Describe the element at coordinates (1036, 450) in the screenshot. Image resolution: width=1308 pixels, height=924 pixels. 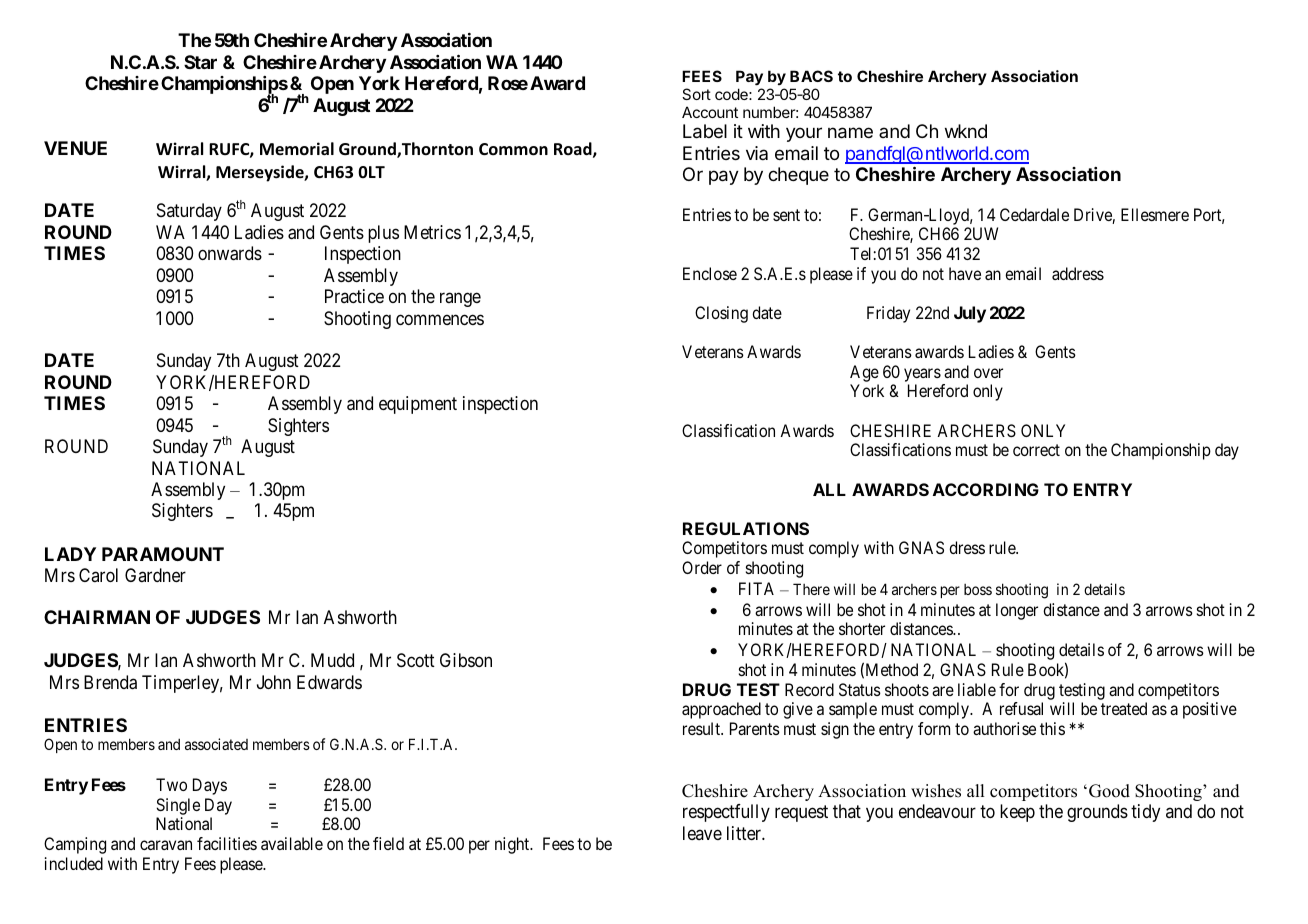
I see `correct` at that location.
